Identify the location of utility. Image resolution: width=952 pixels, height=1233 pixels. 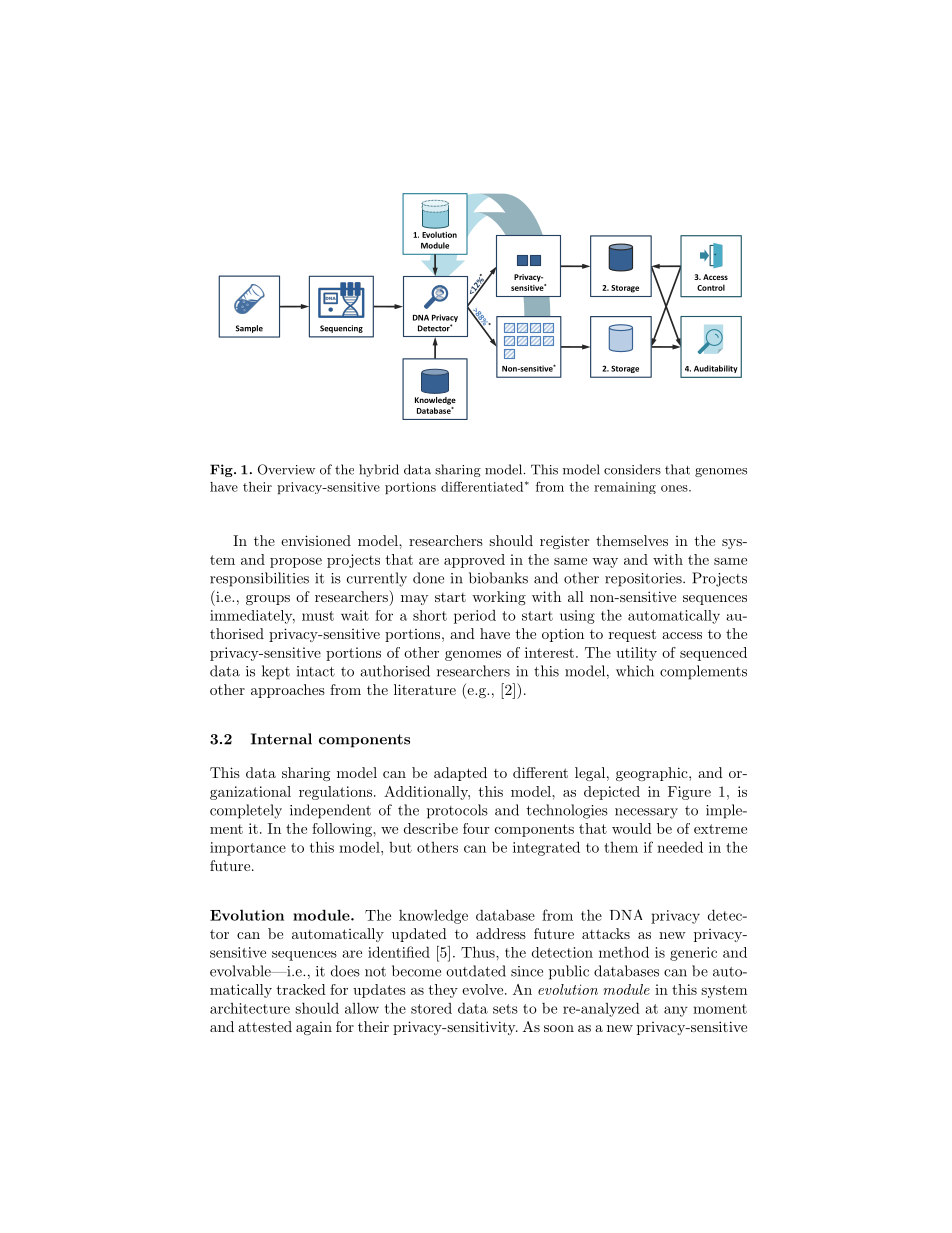
(636, 654).
